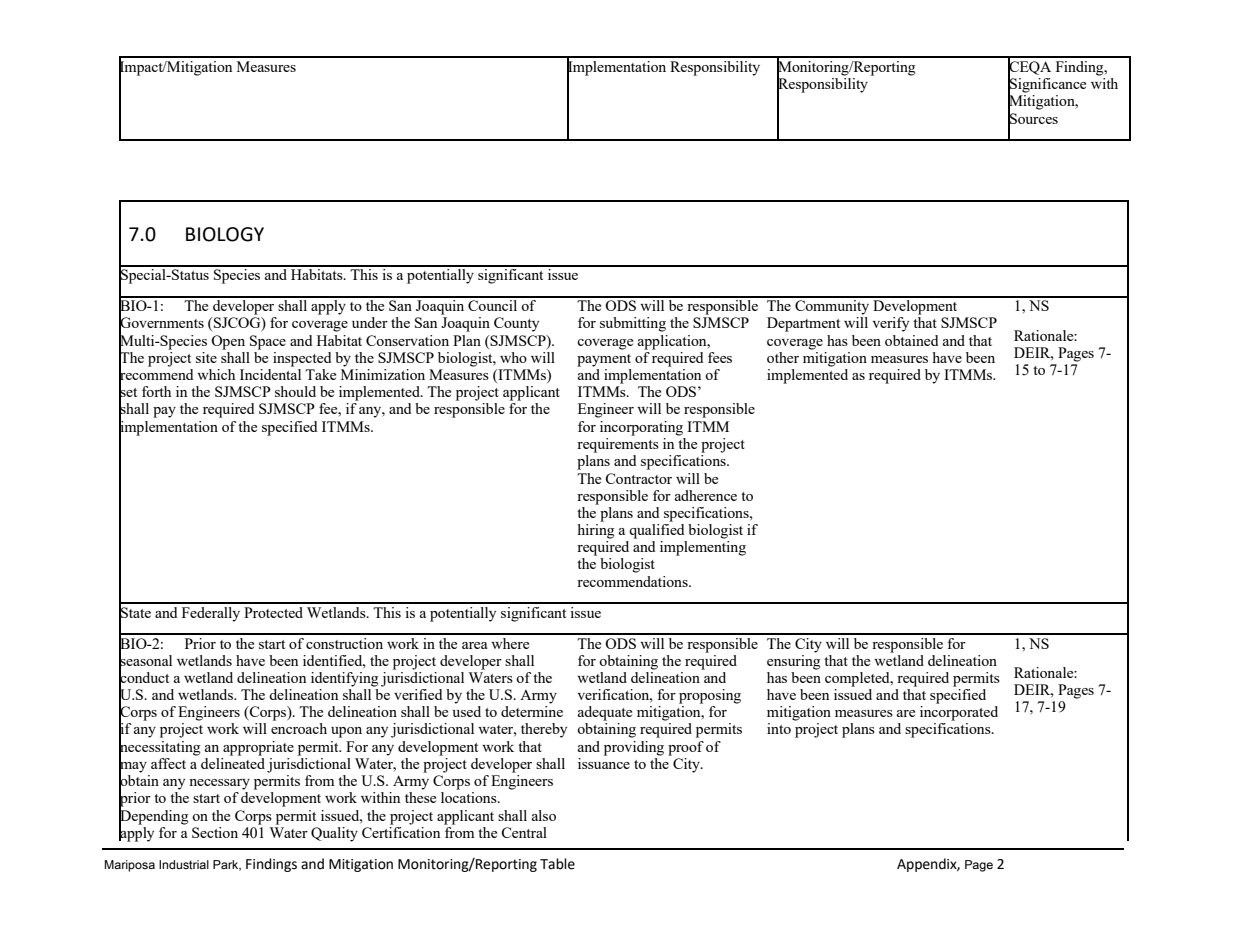 The height and width of the screenshot is (952, 1233). Describe the element at coordinates (890, 324) in the screenshot. I see `verify` at that location.
